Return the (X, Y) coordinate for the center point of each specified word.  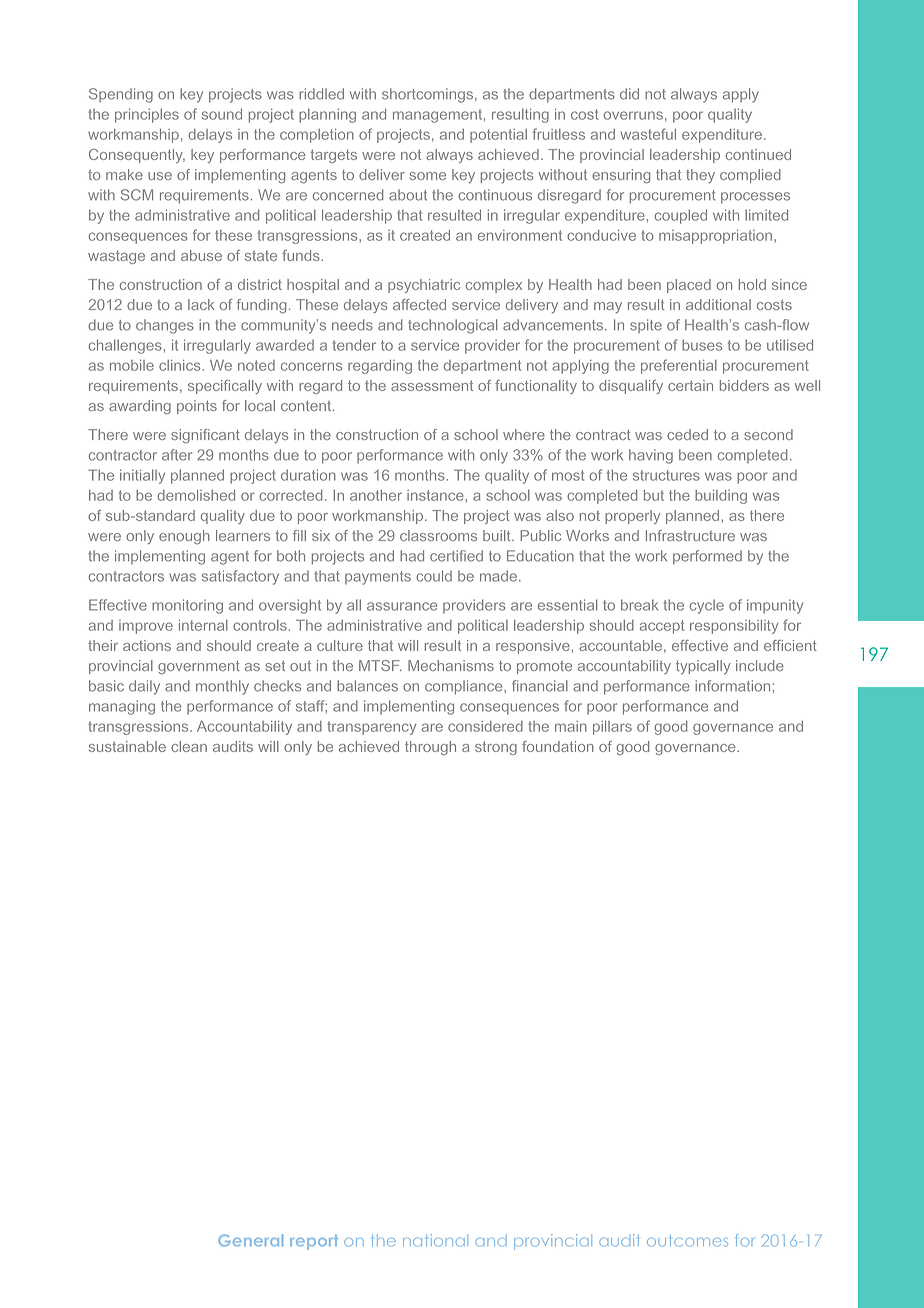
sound (222, 114)
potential (498, 136)
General (250, 1240)
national (435, 1240)
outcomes (687, 1241)
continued (758, 154)
